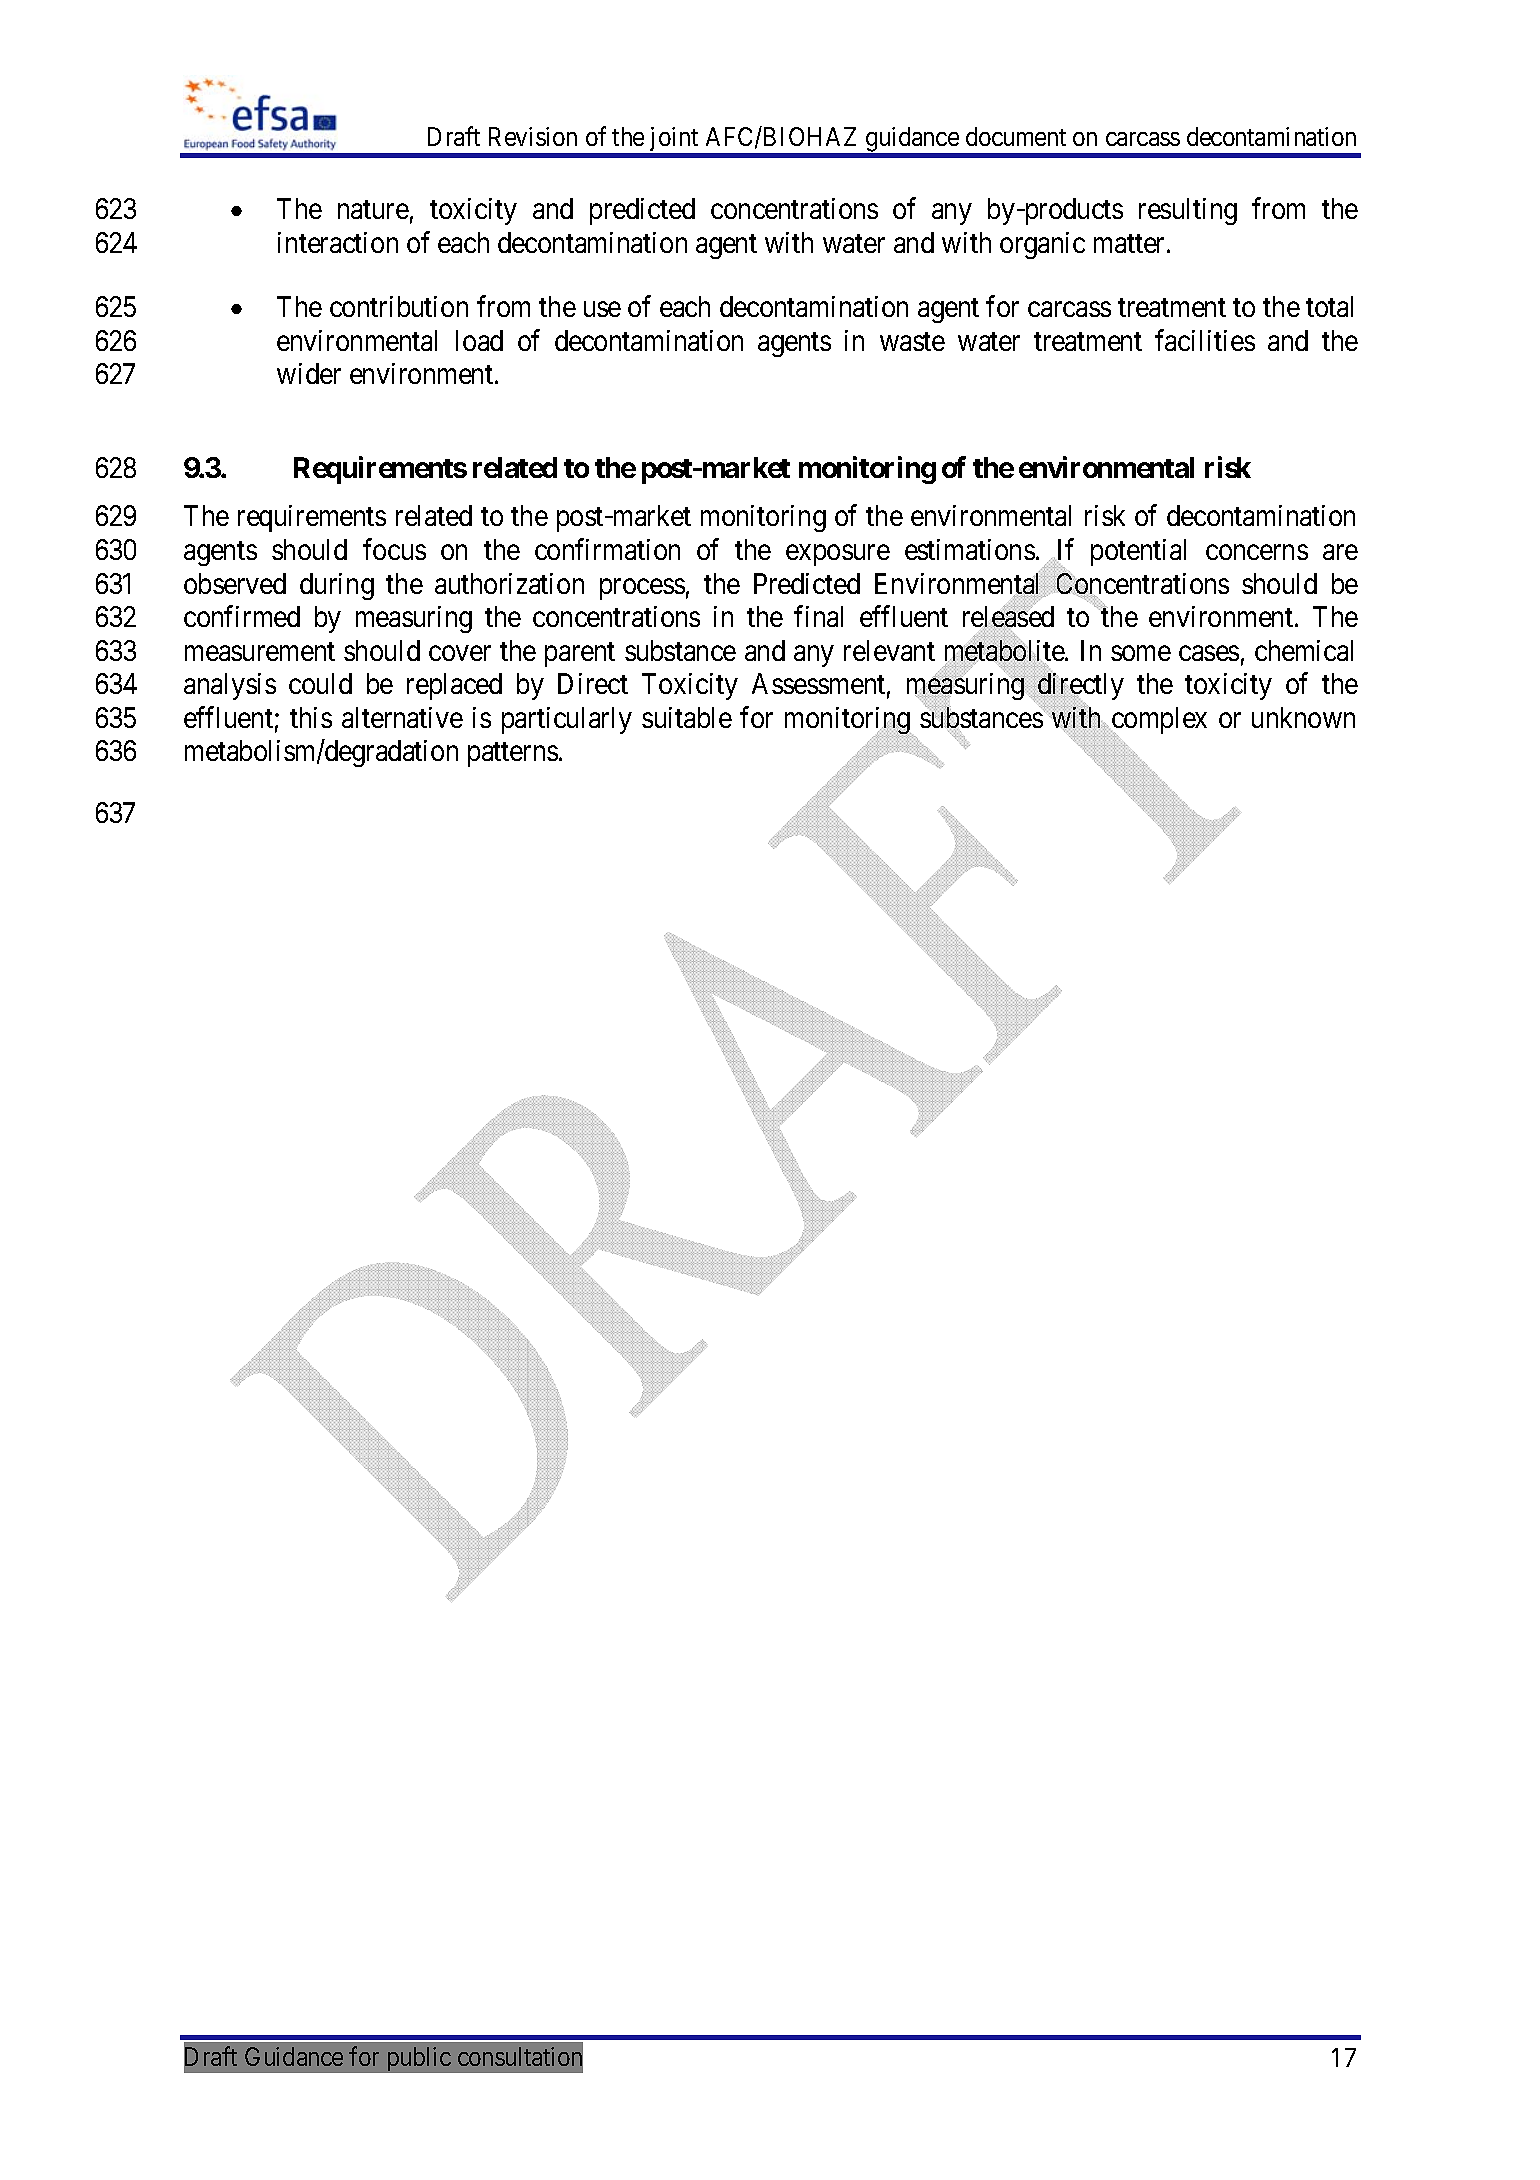 Image resolution: width=1540 pixels, height=2180 pixels. What do you see at coordinates (838, 555) in the image?
I see `exposure` at bounding box center [838, 555].
